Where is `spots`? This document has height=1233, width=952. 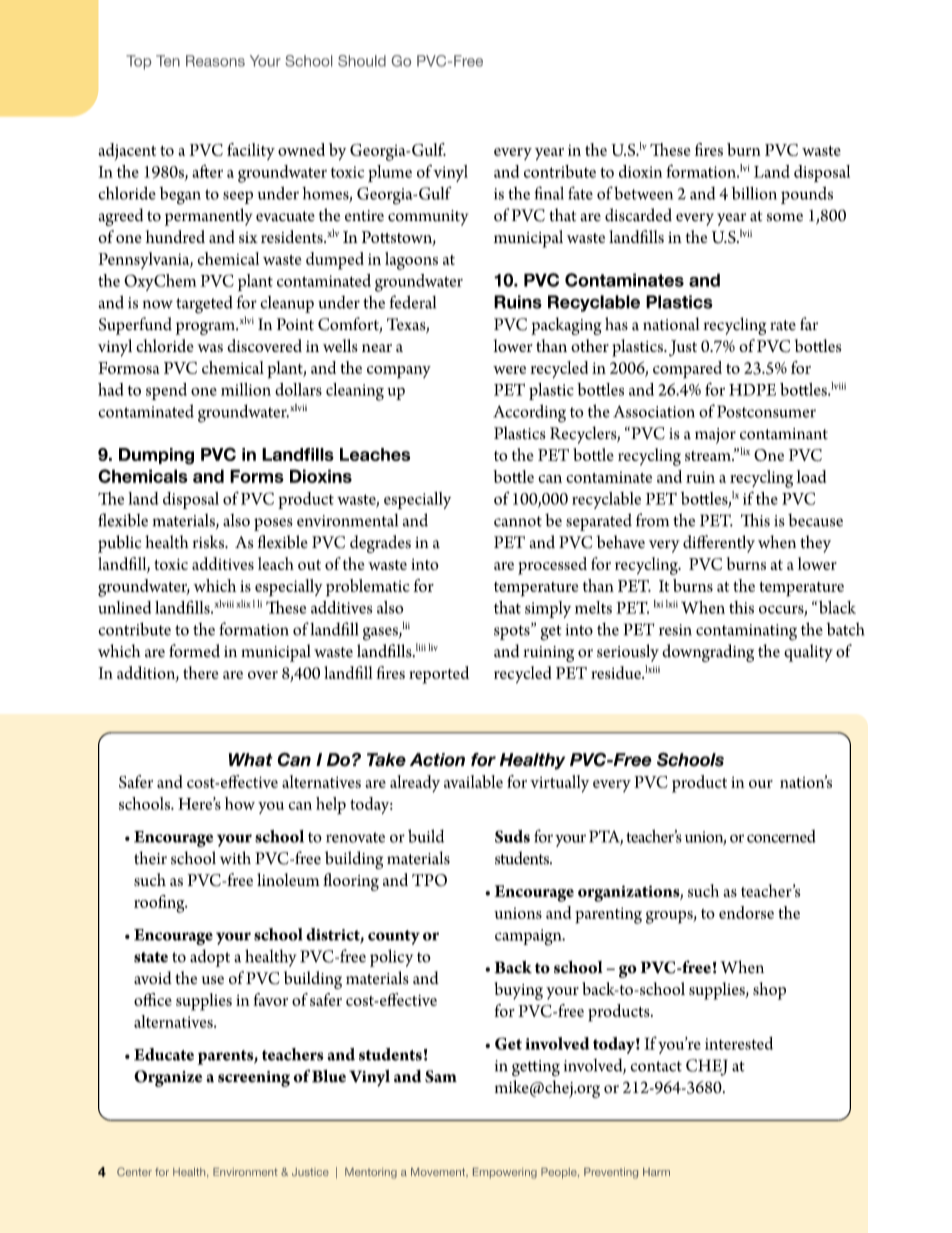
spots is located at coordinates (513, 631).
